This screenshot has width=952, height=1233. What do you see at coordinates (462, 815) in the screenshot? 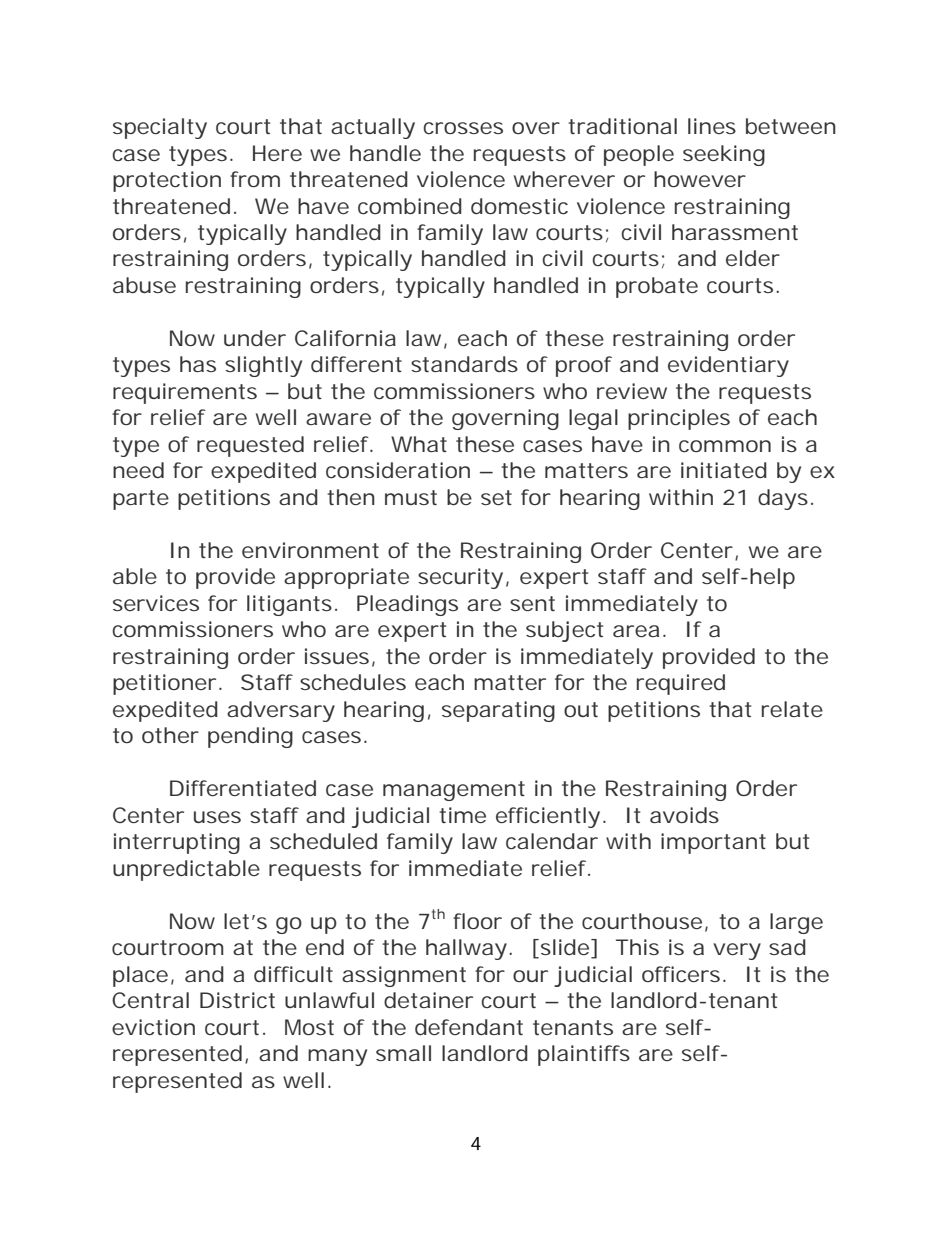
I see `time` at bounding box center [462, 815].
